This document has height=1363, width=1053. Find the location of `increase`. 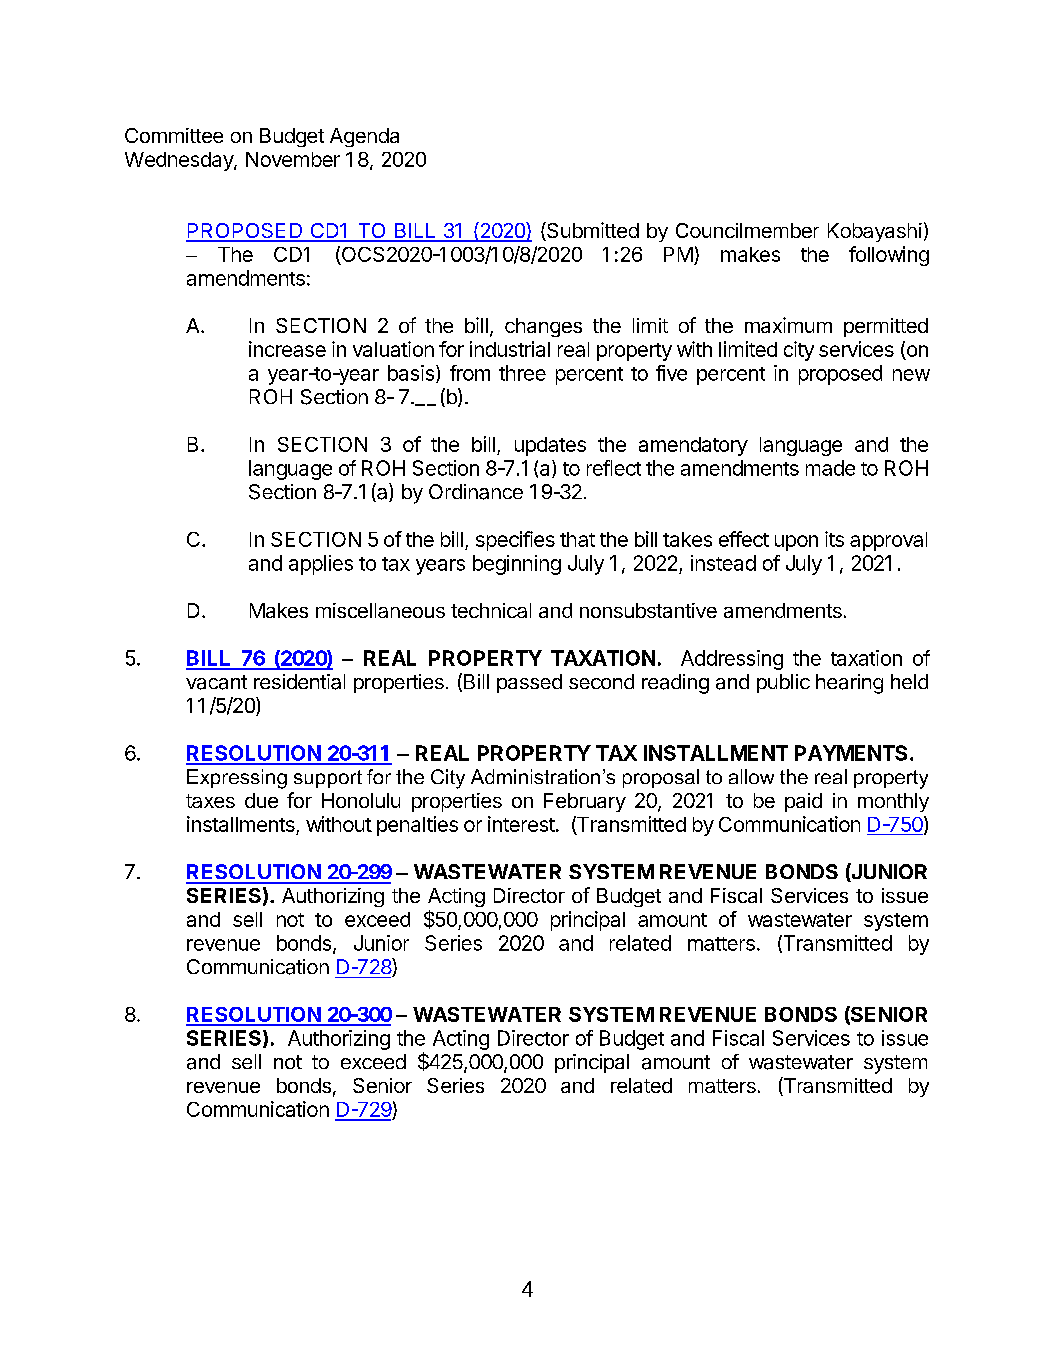

increase is located at coordinates (287, 349).
